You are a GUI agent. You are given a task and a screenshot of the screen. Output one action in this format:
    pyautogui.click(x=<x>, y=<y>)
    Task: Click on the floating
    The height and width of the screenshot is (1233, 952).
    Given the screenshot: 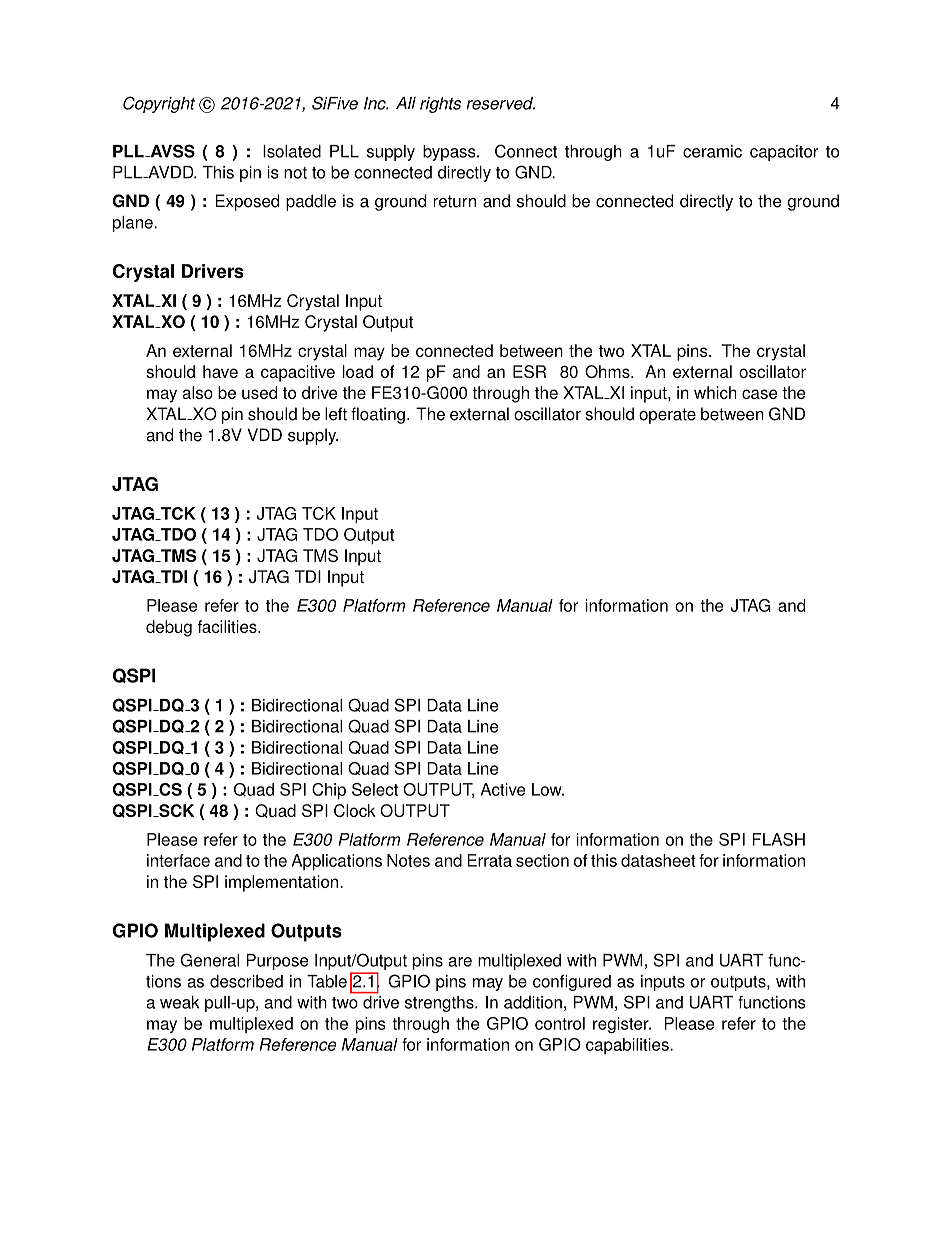 What is the action you would take?
    pyautogui.click(x=378, y=415)
